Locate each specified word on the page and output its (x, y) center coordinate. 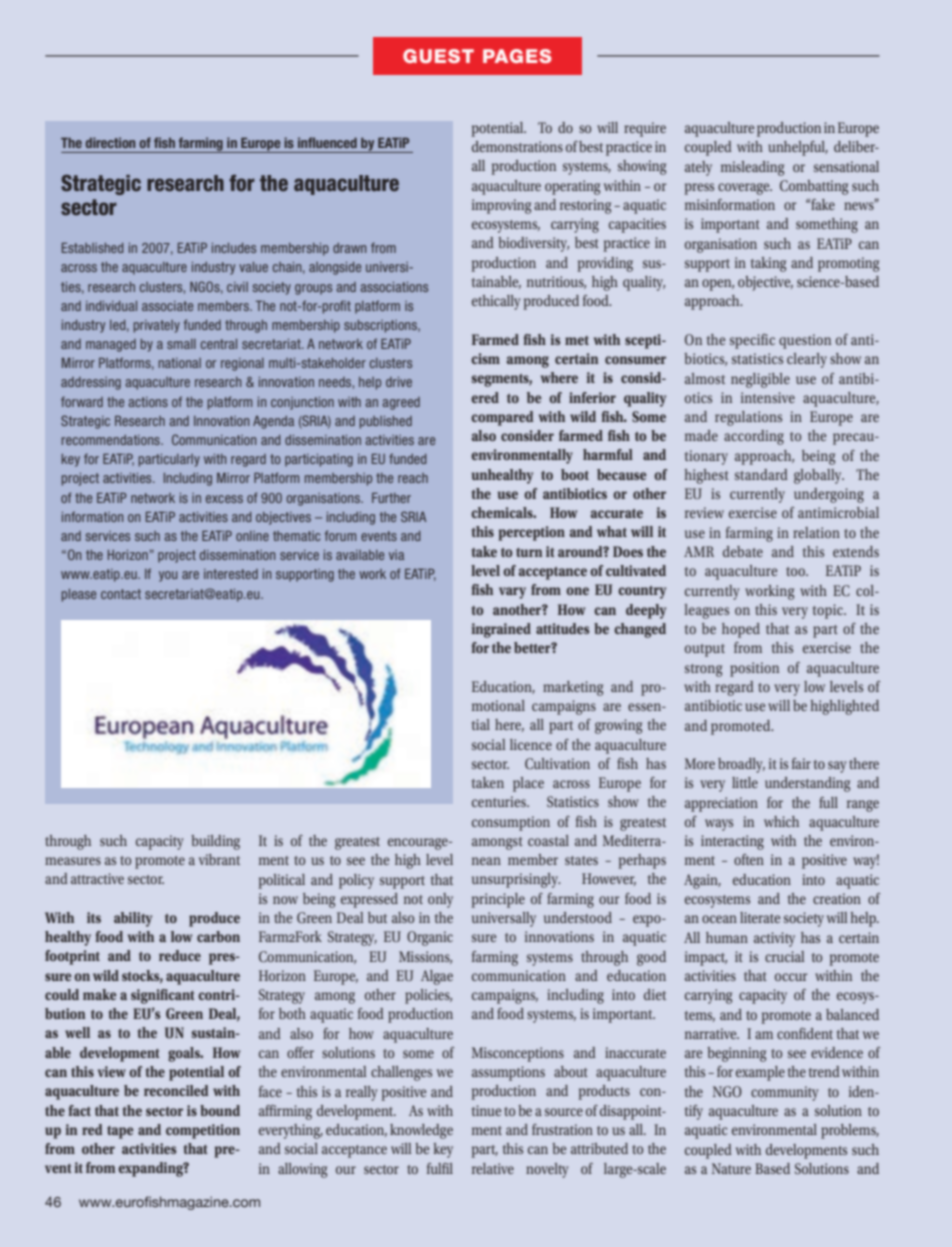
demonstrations (517, 146)
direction (110, 142)
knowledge (421, 1131)
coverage (745, 189)
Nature (731, 1168)
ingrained (501, 630)
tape (120, 1132)
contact (121, 594)
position (754, 669)
